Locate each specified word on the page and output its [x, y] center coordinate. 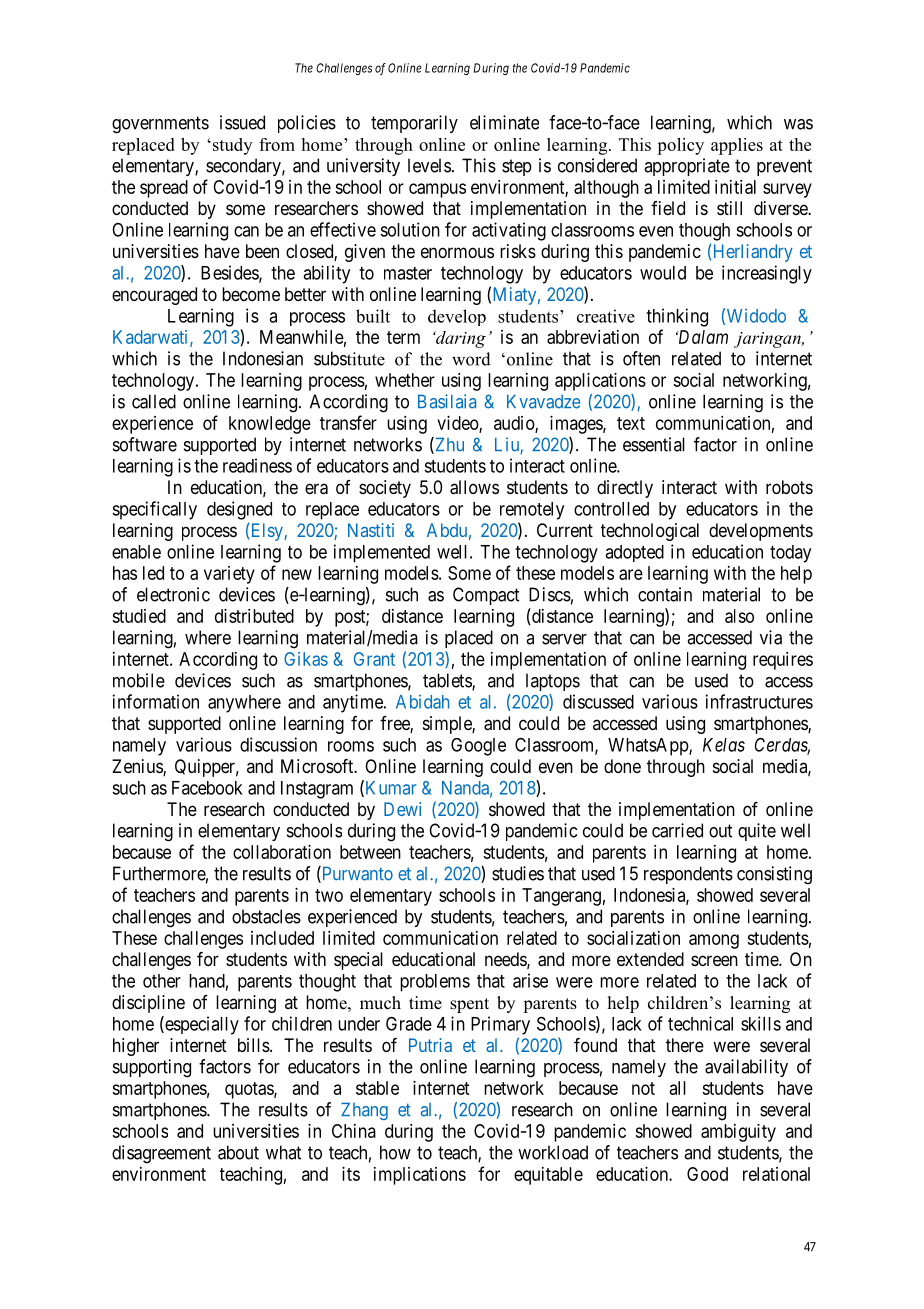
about [238, 1152]
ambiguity [738, 1133]
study [232, 146]
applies [737, 146]
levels [429, 165]
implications [420, 1176]
